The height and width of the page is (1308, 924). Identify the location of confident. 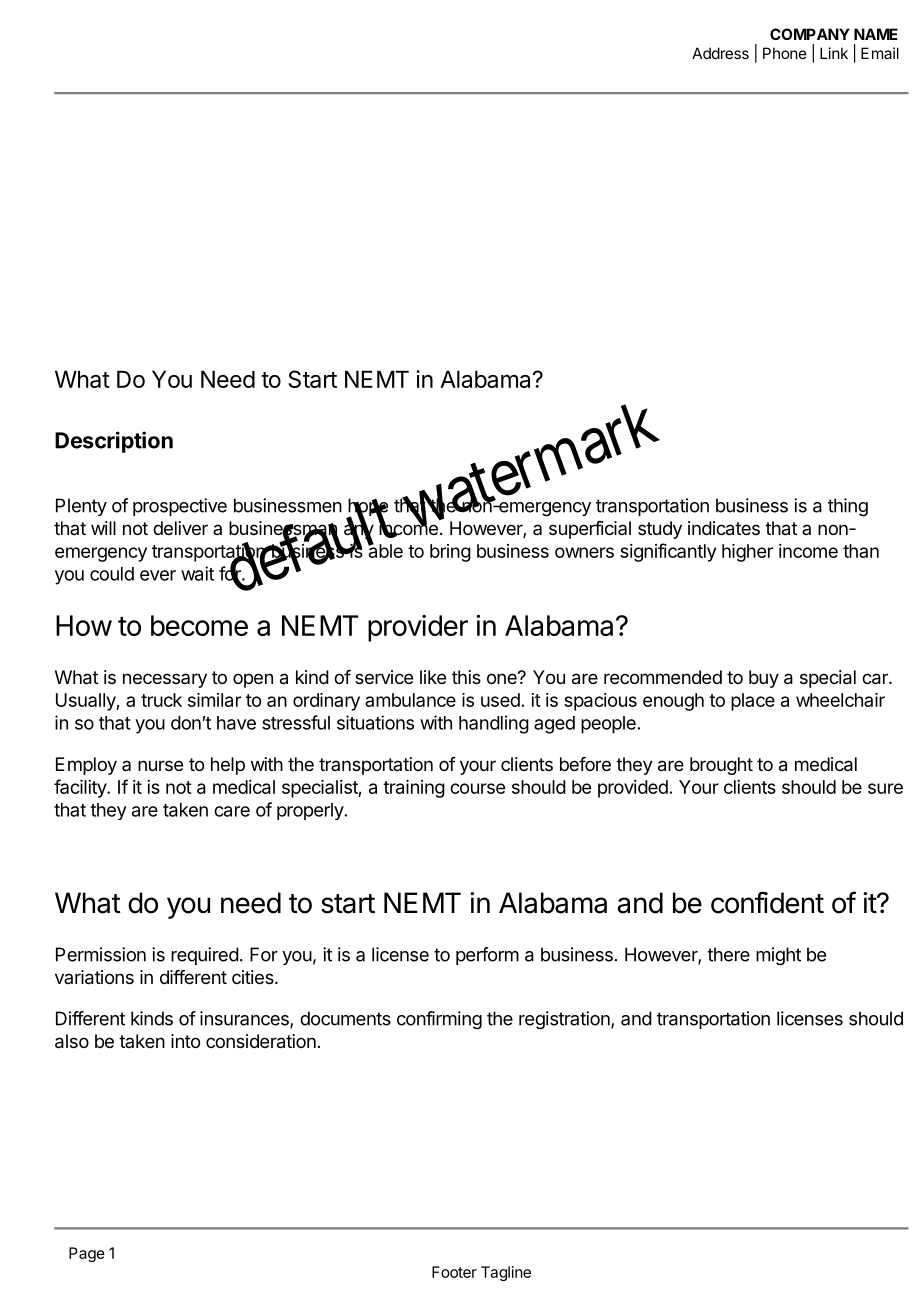
(767, 902).
